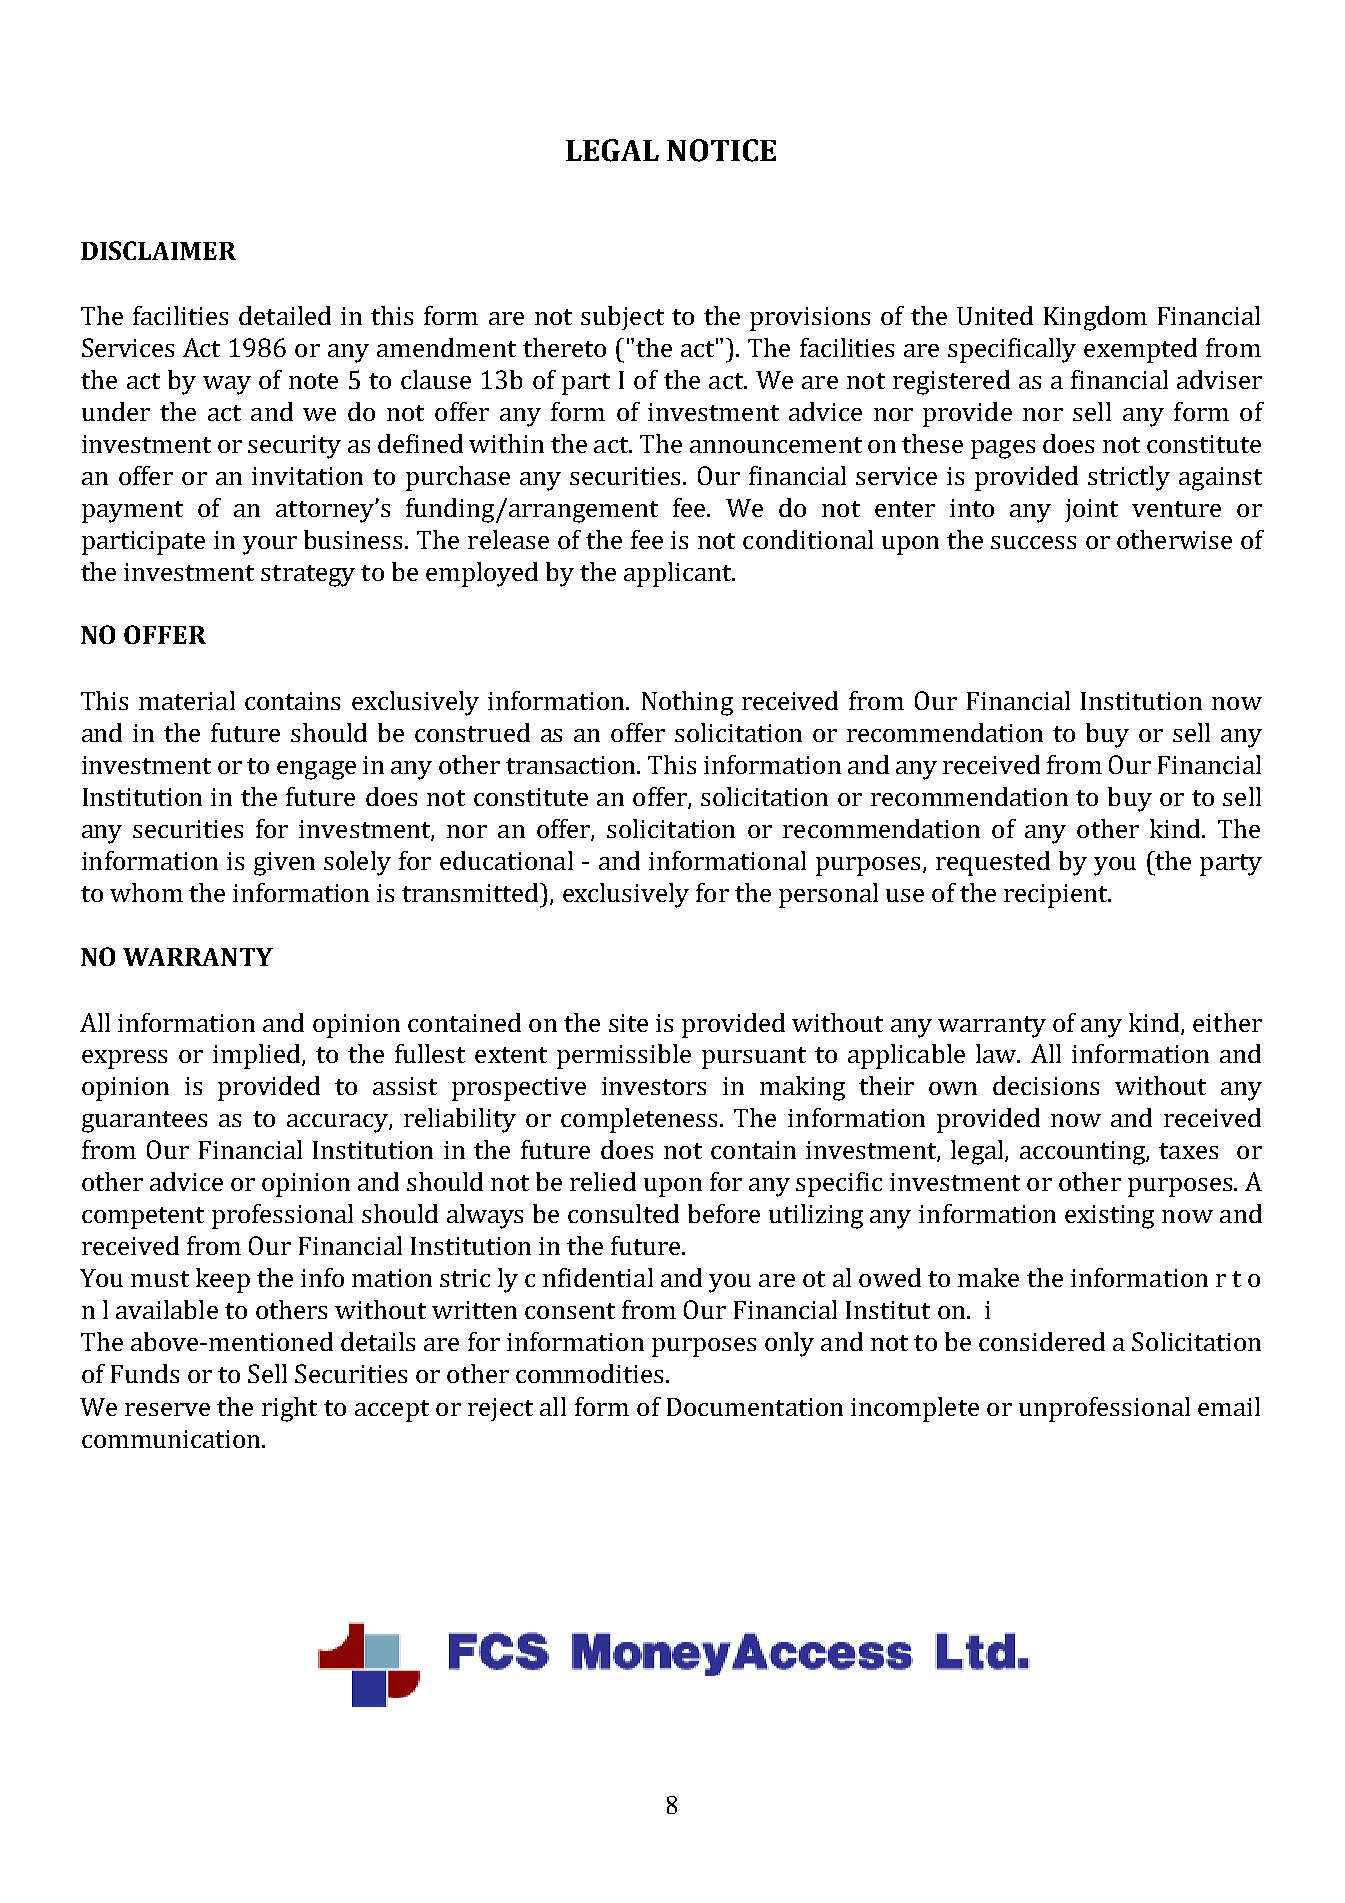  I want to click on DISCLAIMER, so click(158, 250).
